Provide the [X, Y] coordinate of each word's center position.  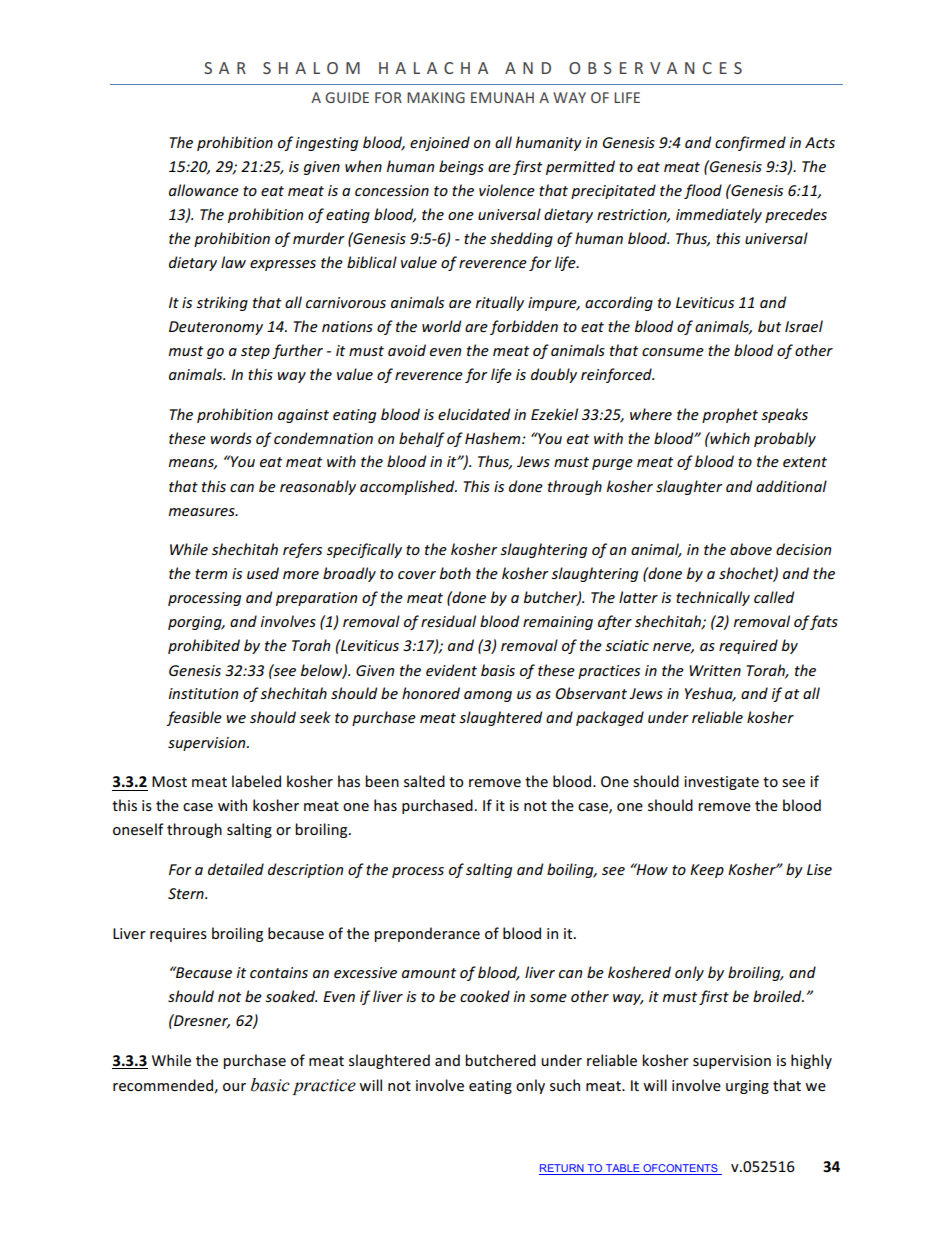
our [234, 1087]
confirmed [750, 143]
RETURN [562, 1169]
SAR [225, 68]
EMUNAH [502, 97]
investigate [721, 783]
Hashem [494, 438]
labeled [256, 781]
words [231, 438]
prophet [730, 415]
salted [424, 781]
